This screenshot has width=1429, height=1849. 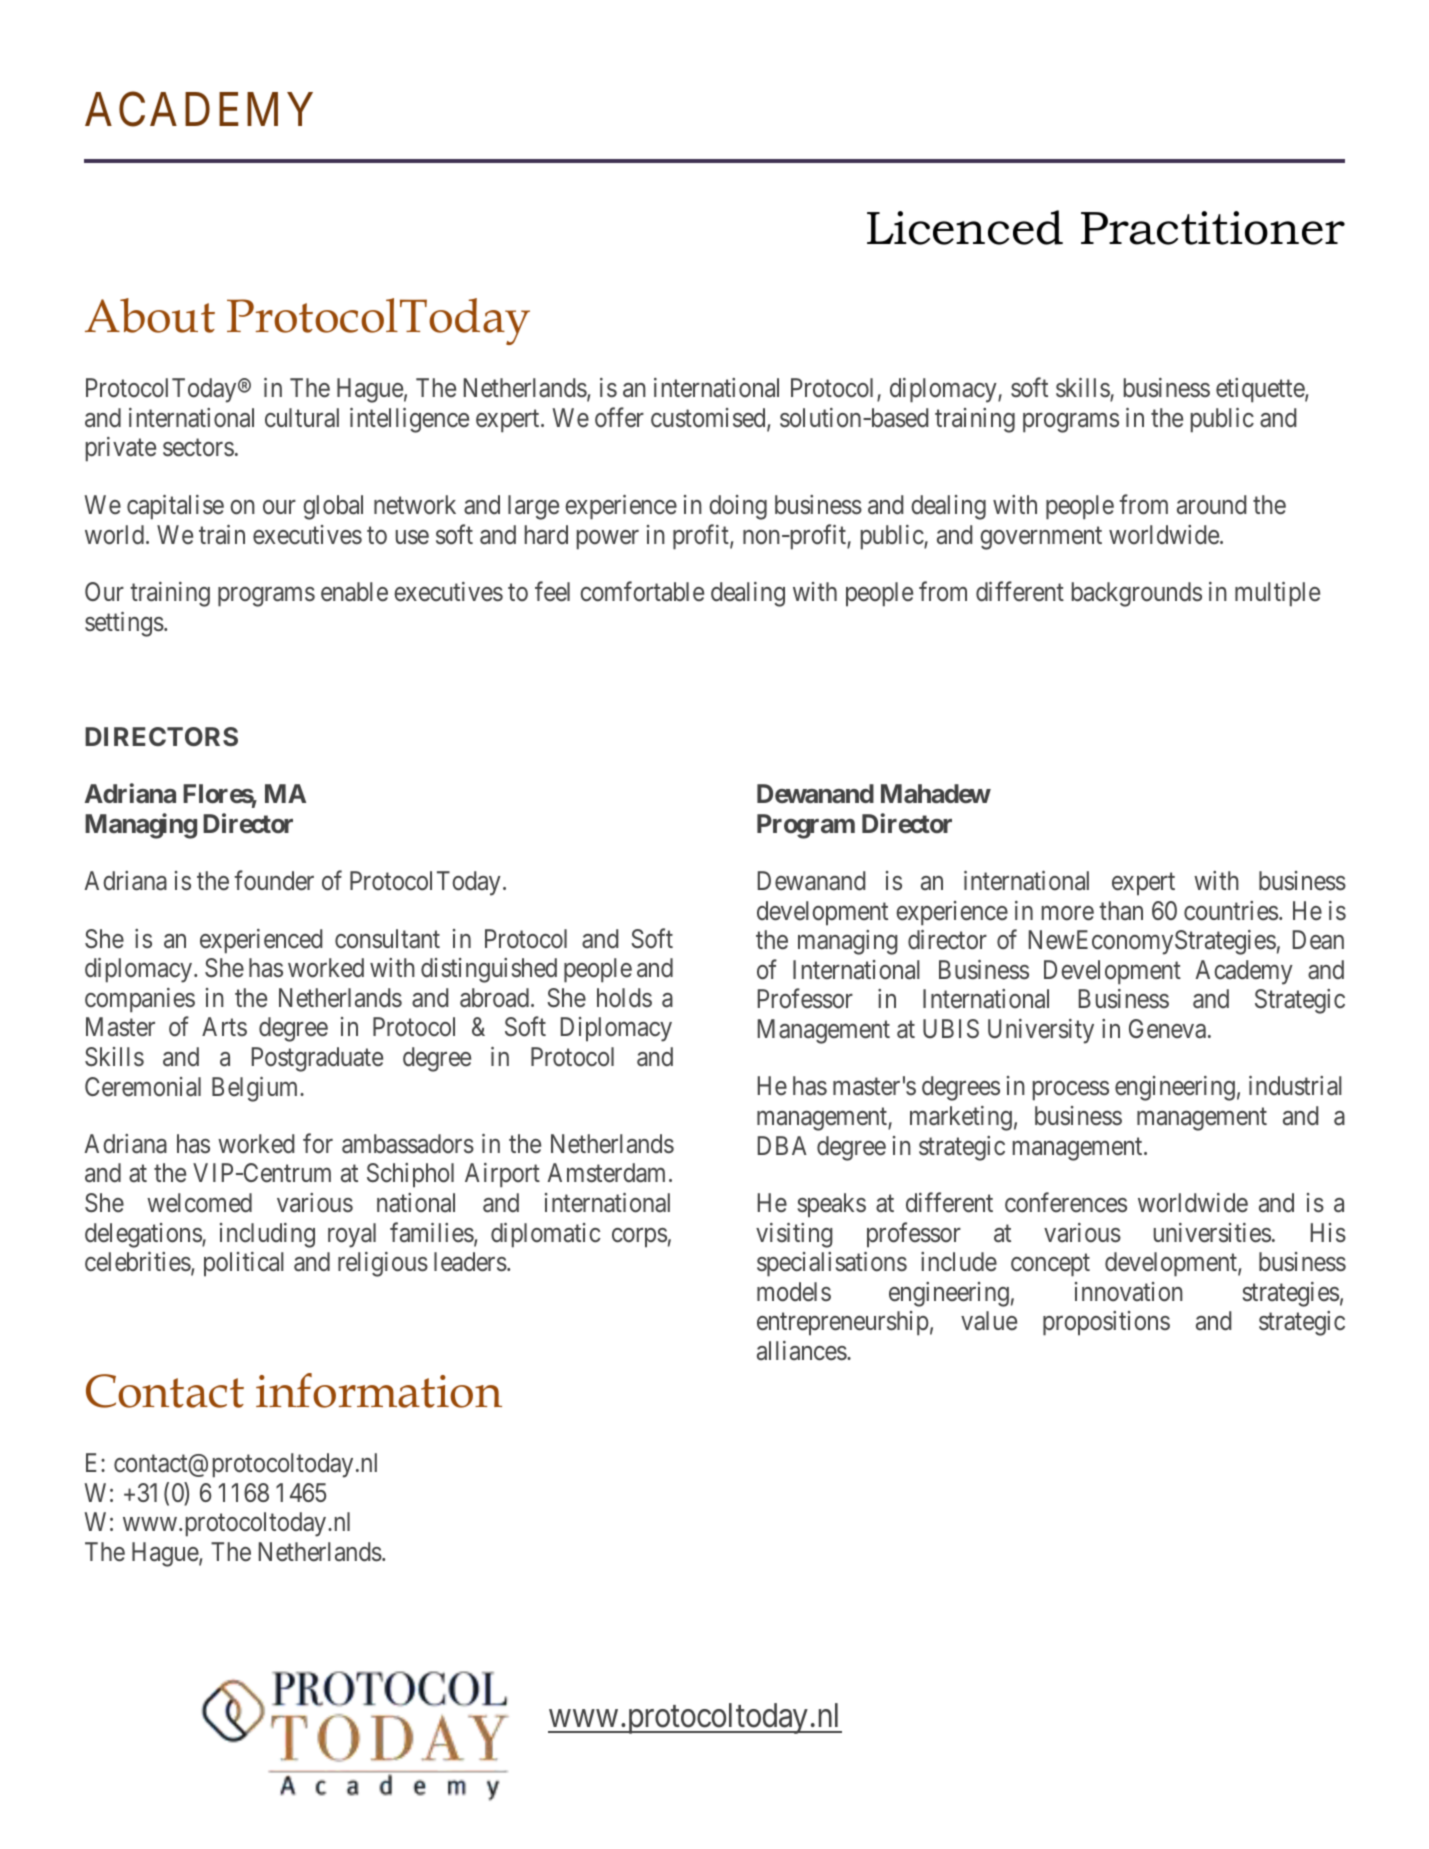 I want to click on abroad, so click(x=496, y=998).
